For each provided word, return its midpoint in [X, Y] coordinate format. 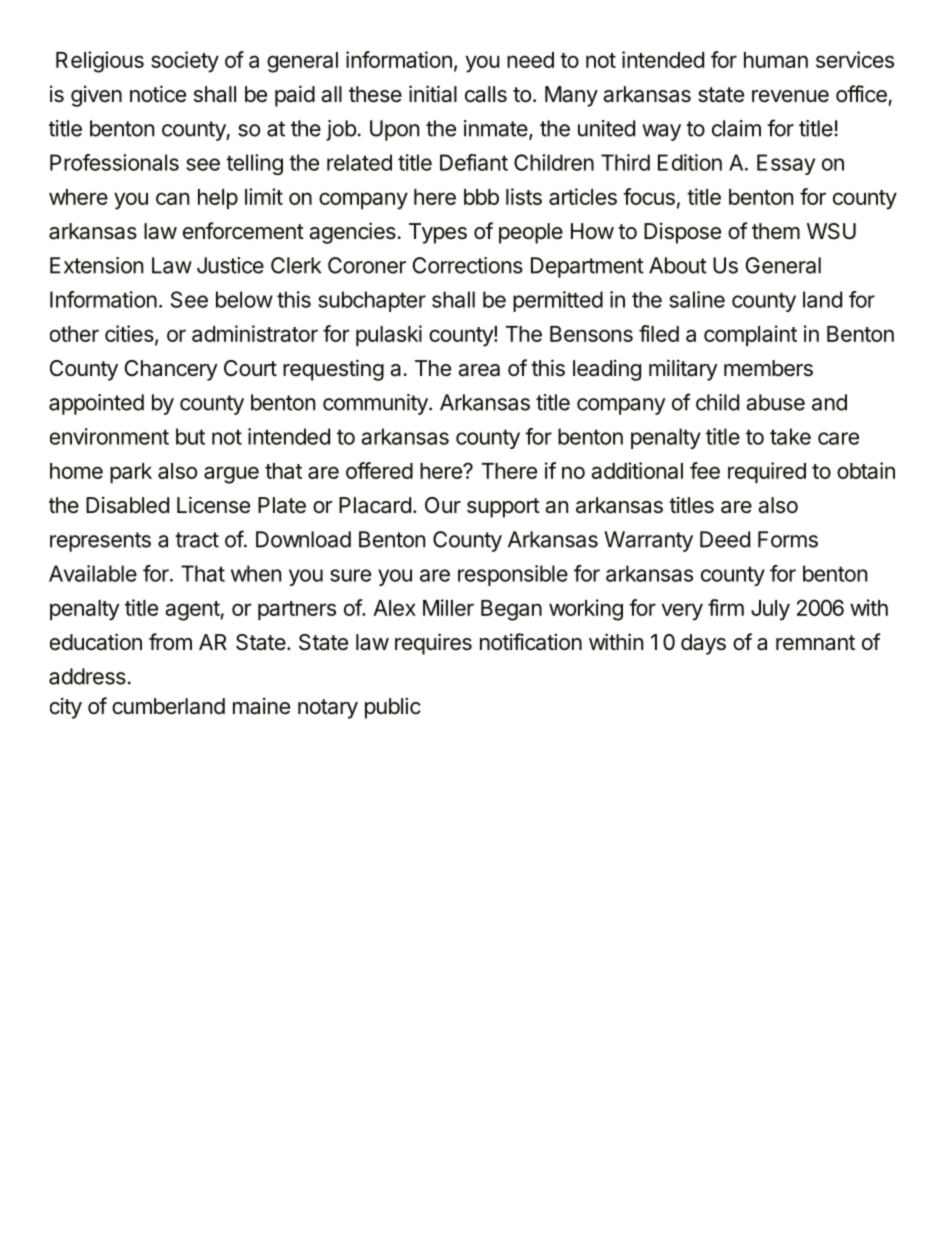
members [768, 368]
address [87, 676]
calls [486, 94]
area [479, 370]
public [393, 708]
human [776, 60]
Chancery [171, 370]
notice [158, 94]
